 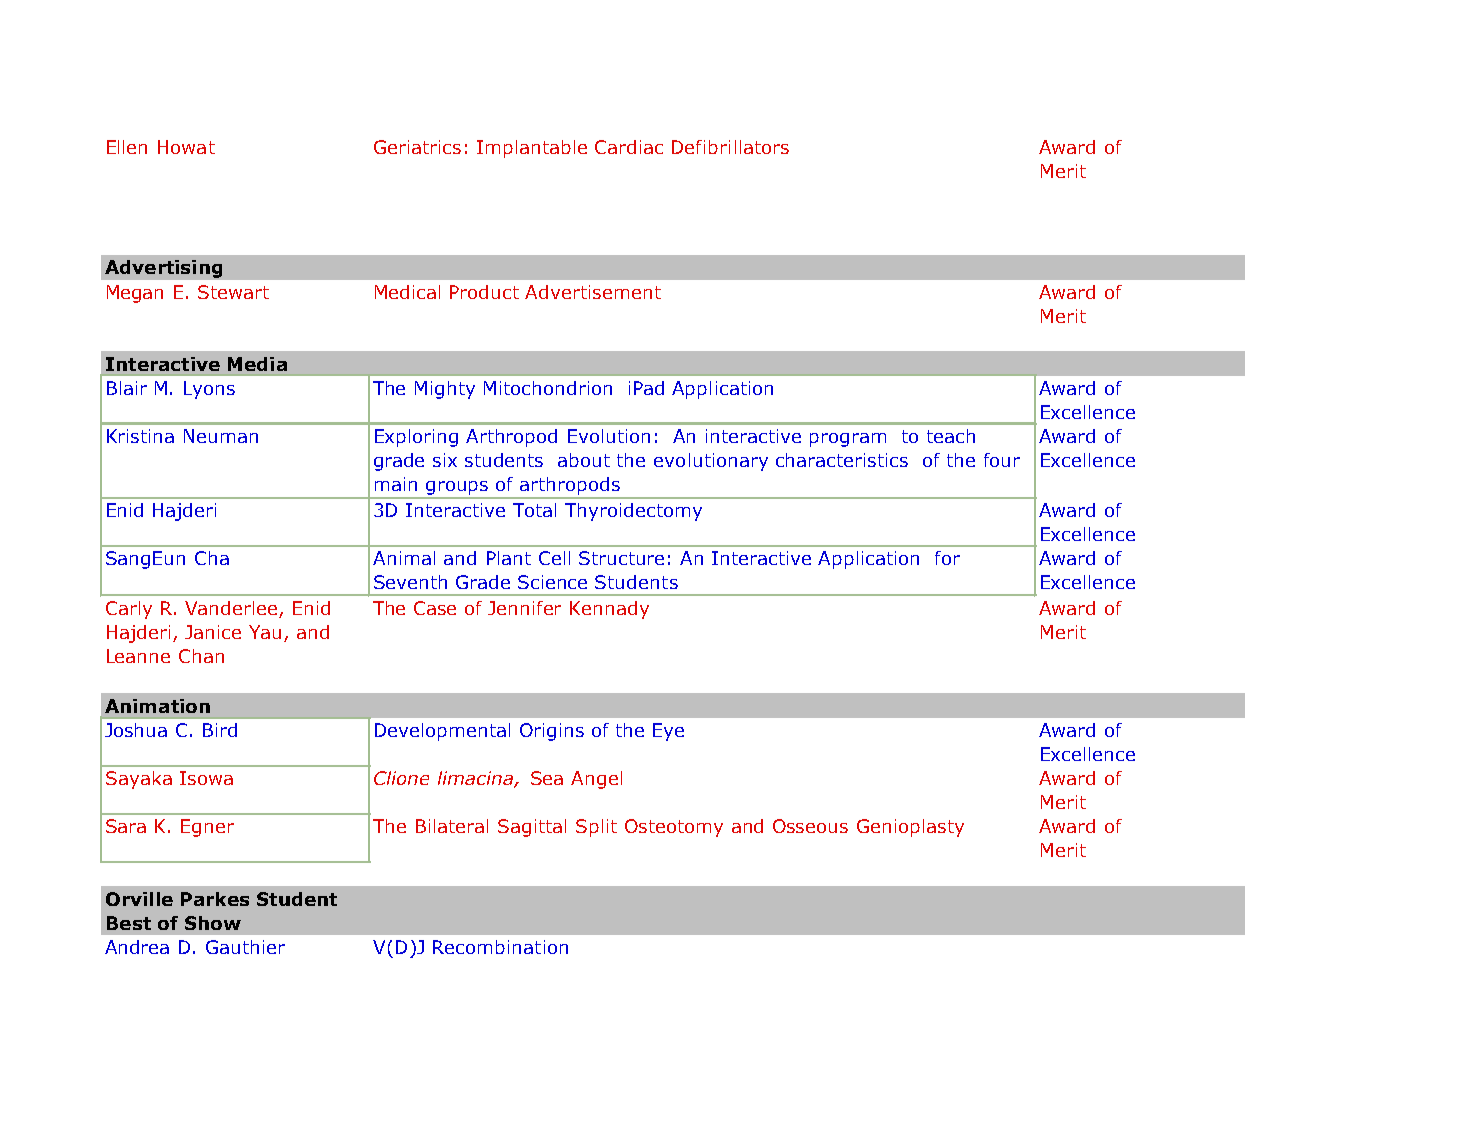 I want to click on Cardiac, so click(x=629, y=147).
